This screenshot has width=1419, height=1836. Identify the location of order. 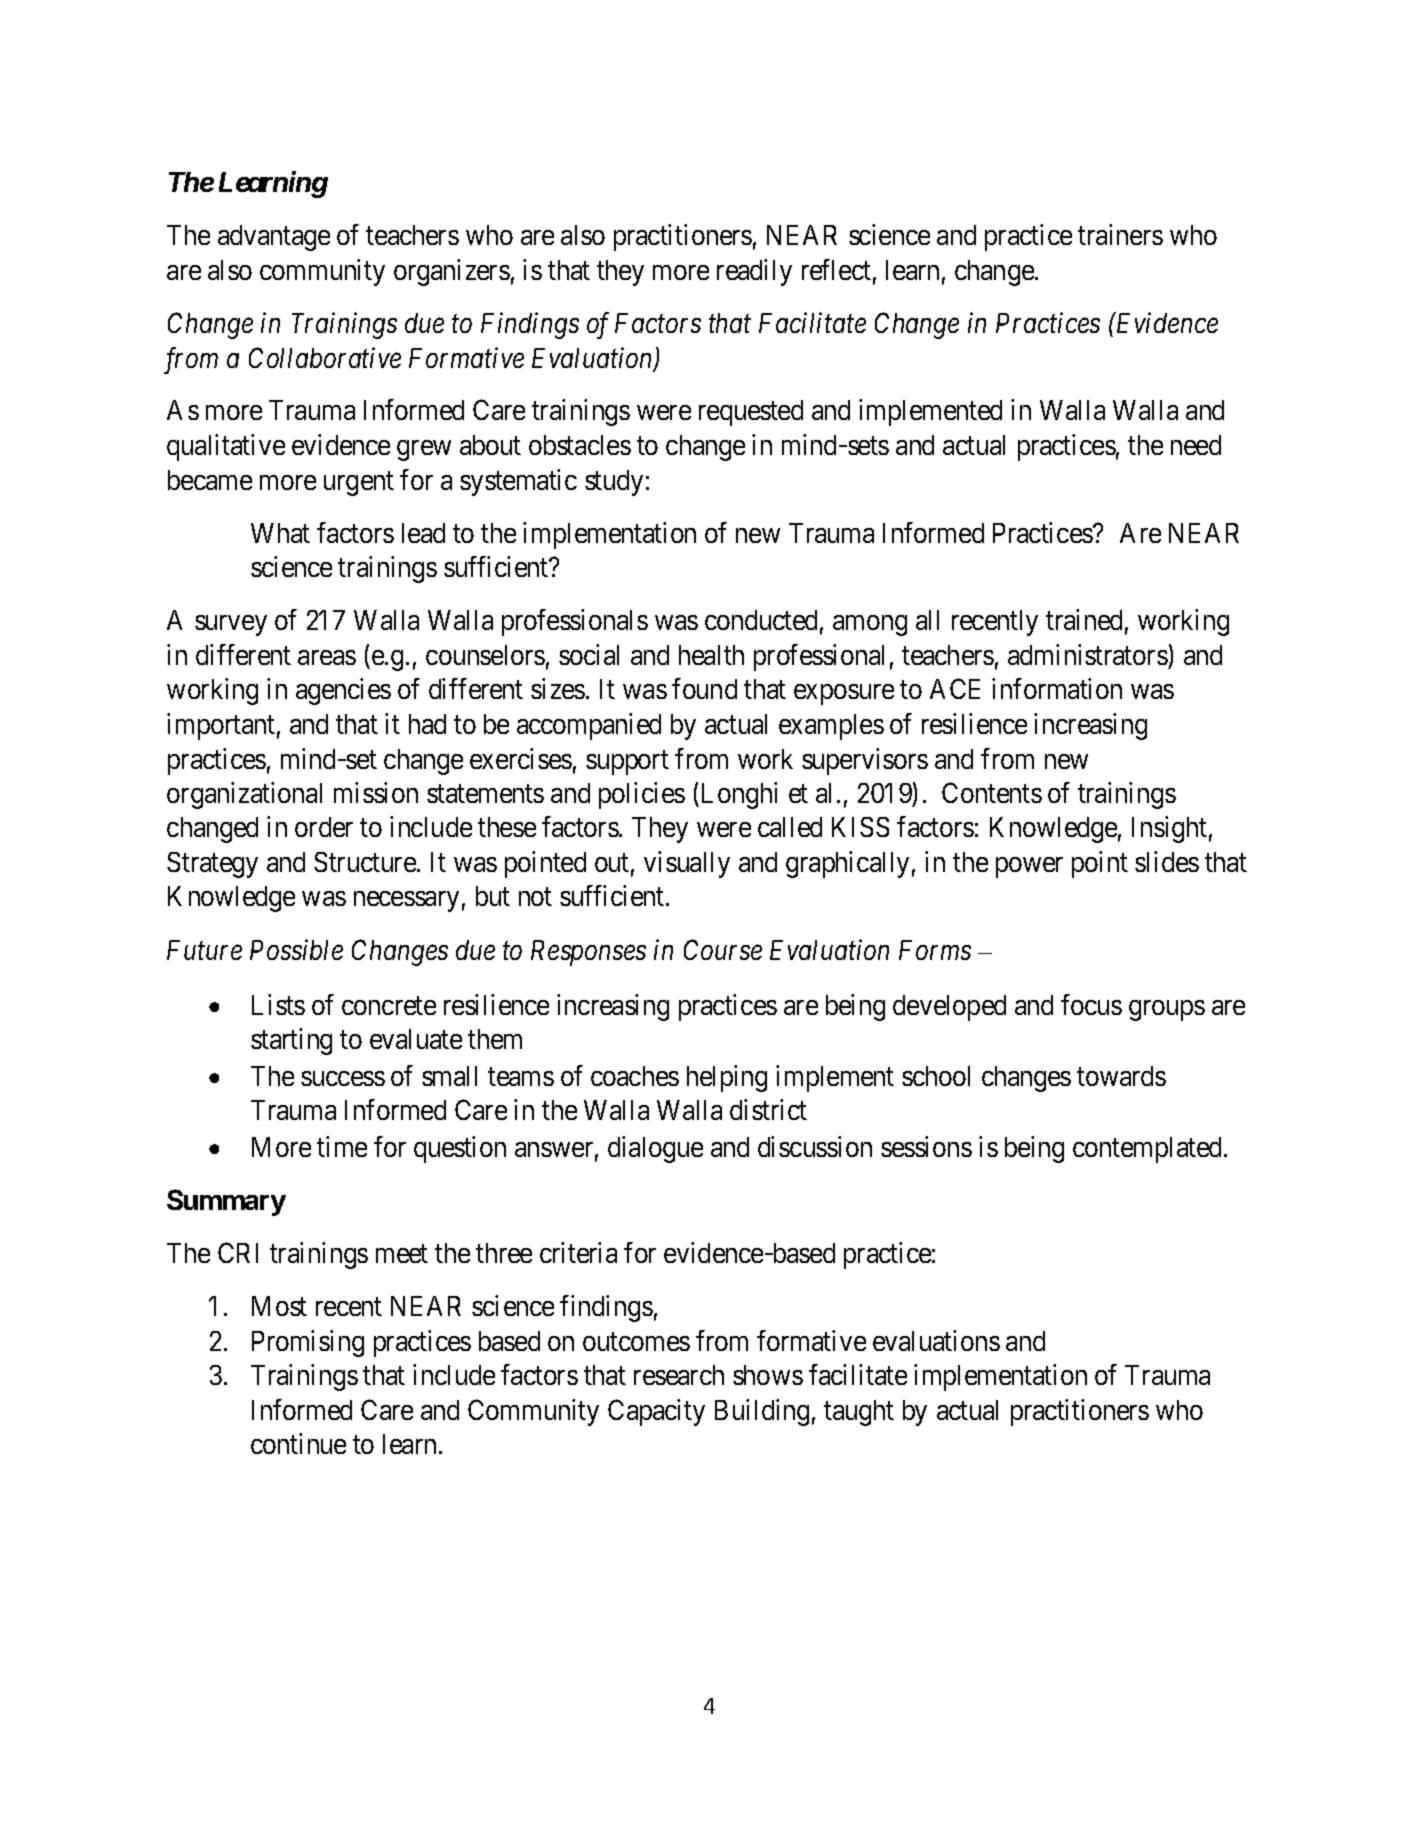
(324, 827).
